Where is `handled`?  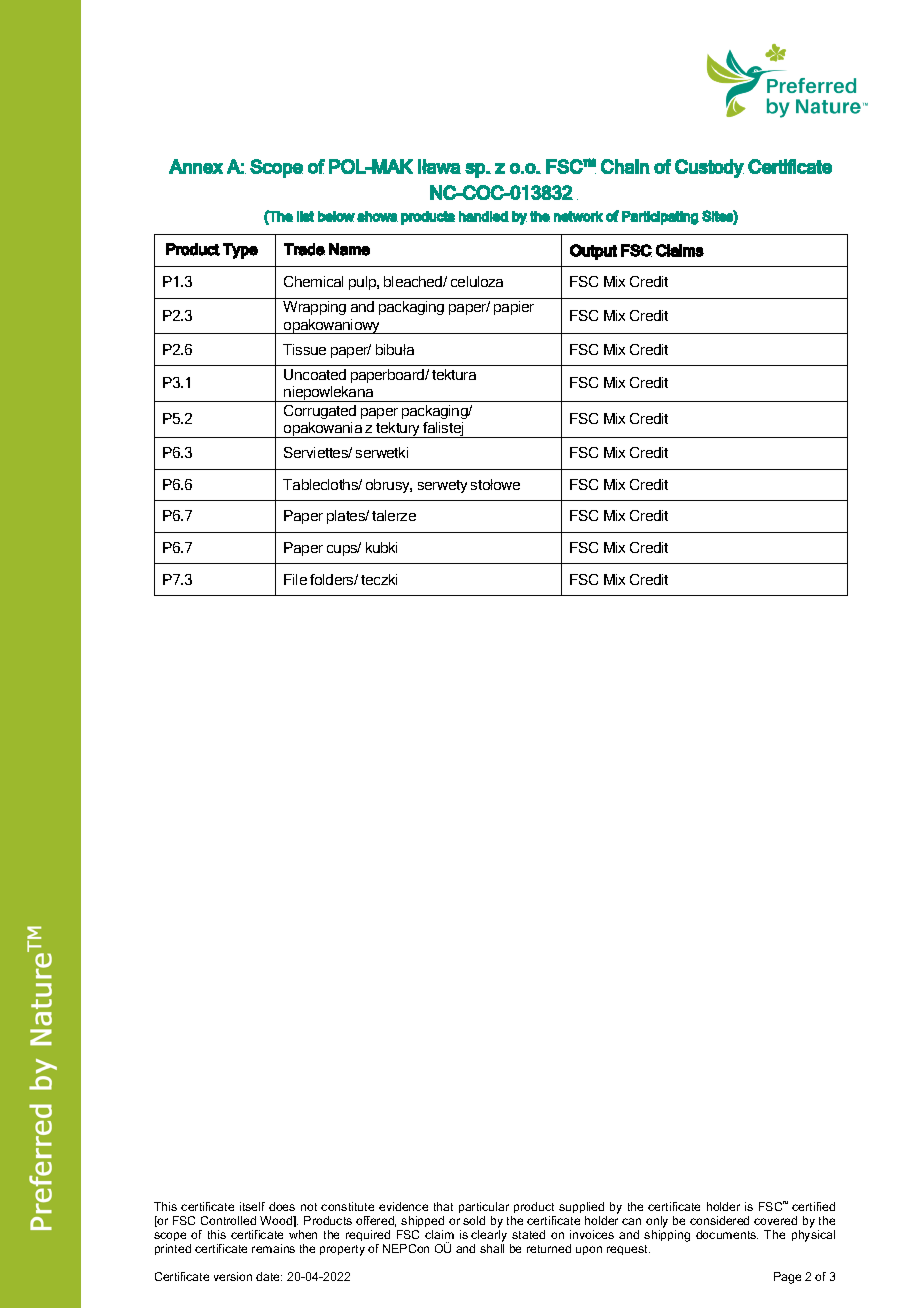 handled is located at coordinates (484, 216).
